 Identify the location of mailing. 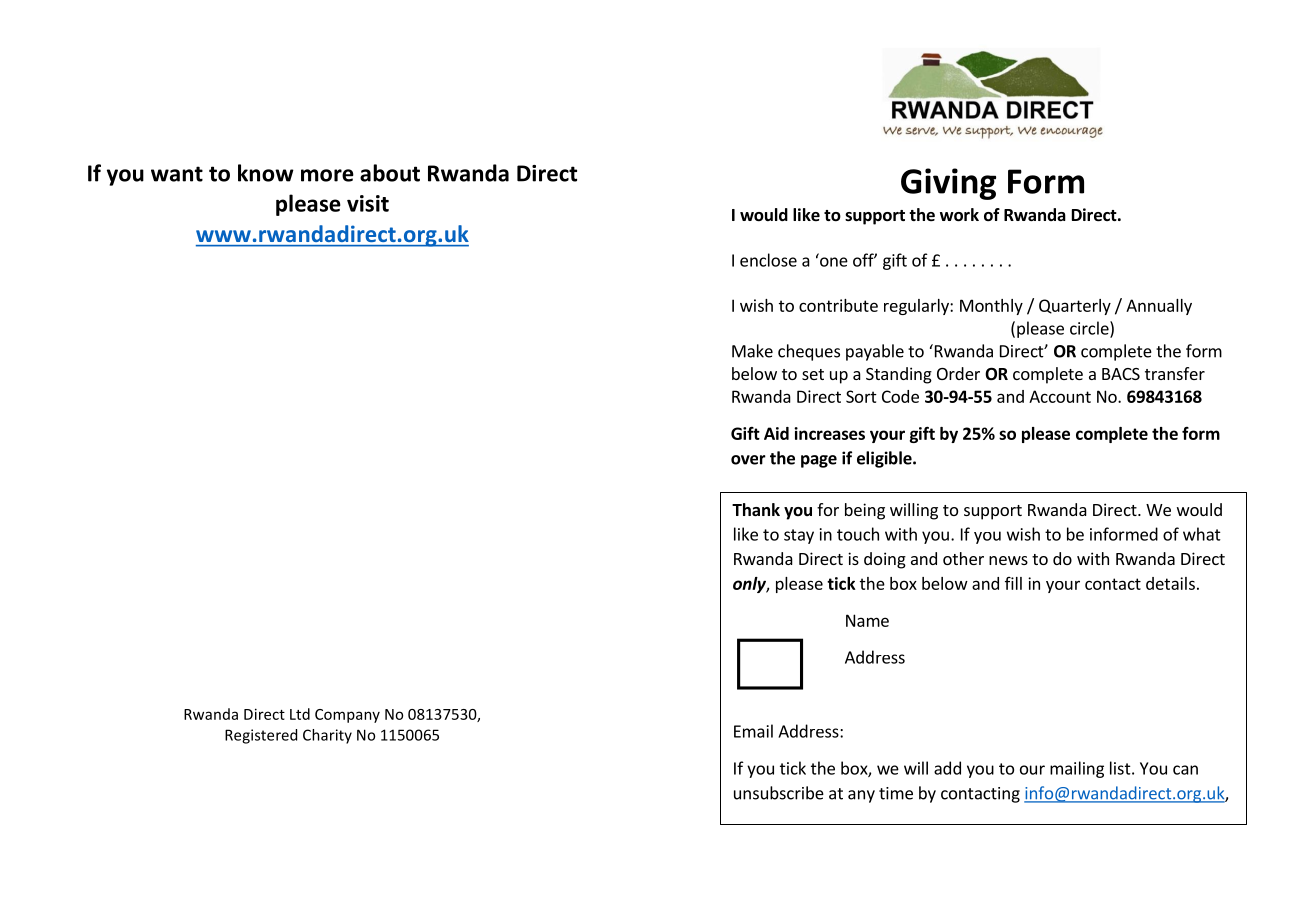
(1077, 769).
